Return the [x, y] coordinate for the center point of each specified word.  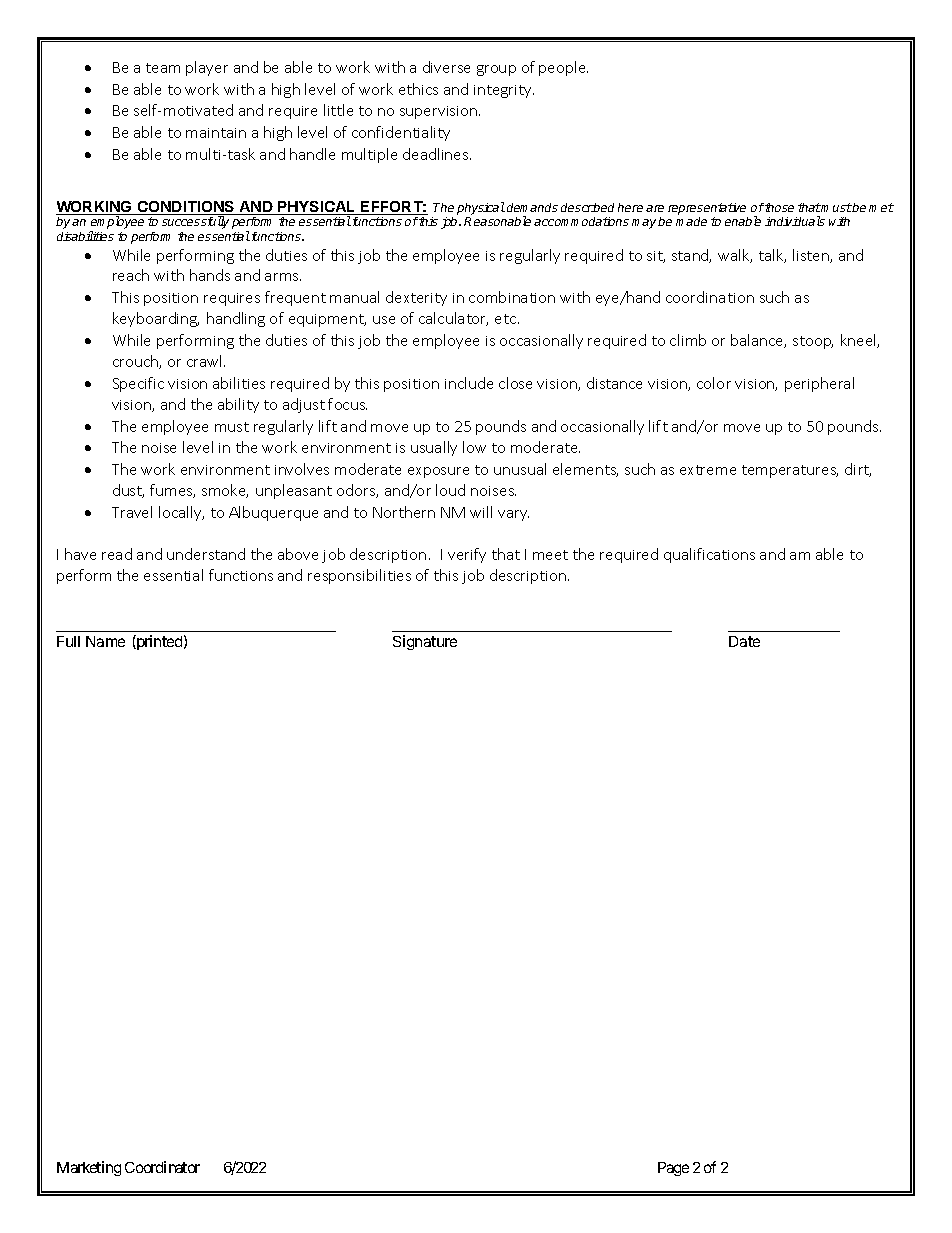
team [163, 68]
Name [105, 641]
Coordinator [162, 1167]
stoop [813, 342]
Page [673, 1169]
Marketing [89, 1168]
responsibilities [359, 576]
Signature [425, 642]
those [778, 207]
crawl [206, 361]
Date [744, 641]
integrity [504, 91]
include [469, 383]
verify [467, 555]
